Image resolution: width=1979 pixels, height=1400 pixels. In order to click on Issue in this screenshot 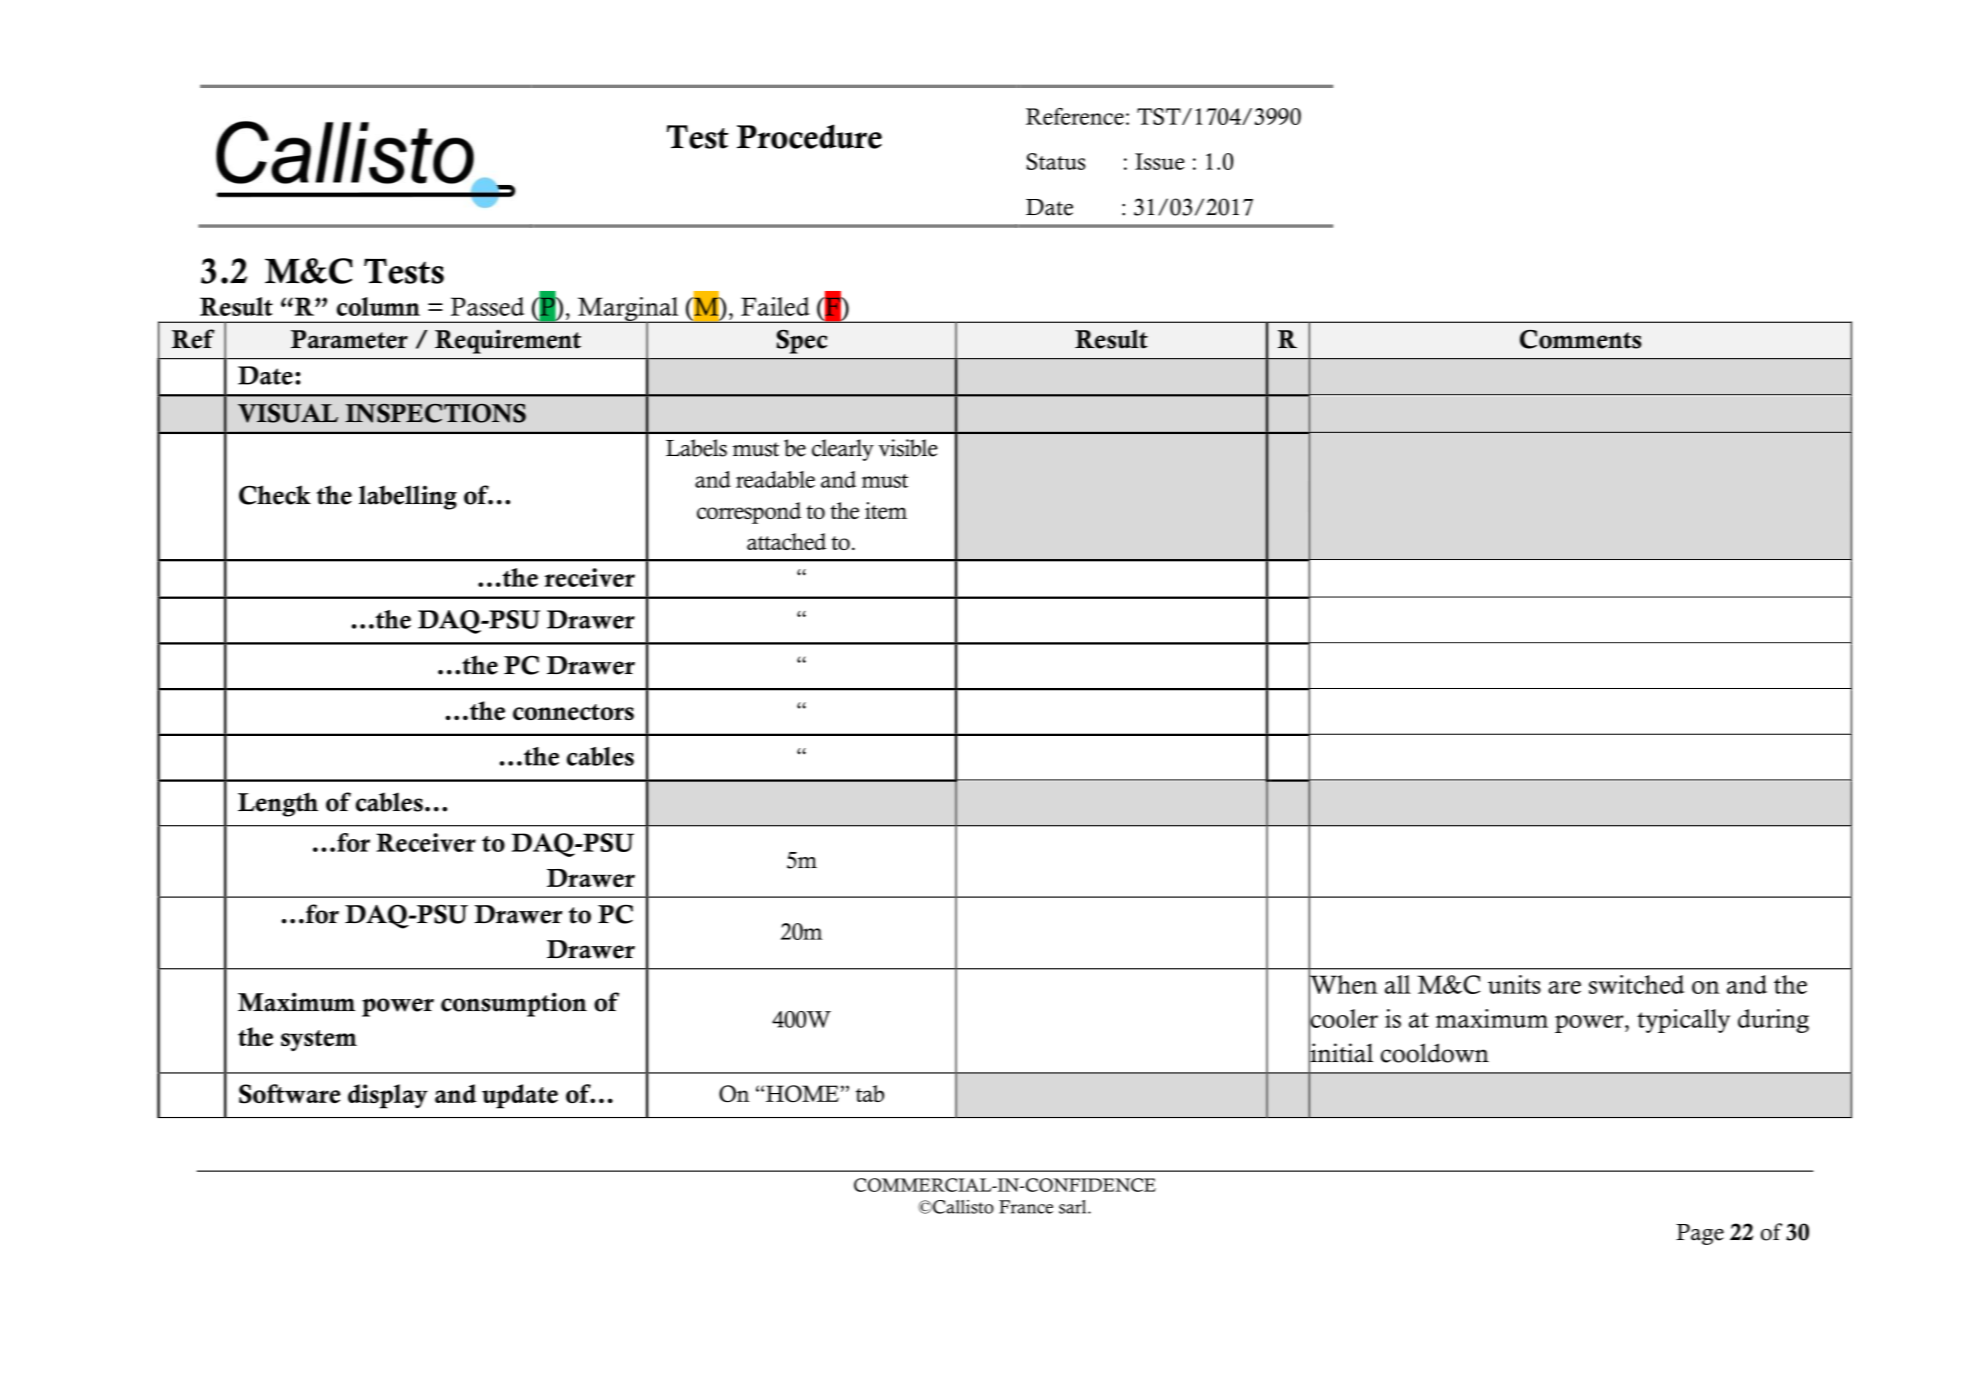, I will do `click(1160, 161)`.
